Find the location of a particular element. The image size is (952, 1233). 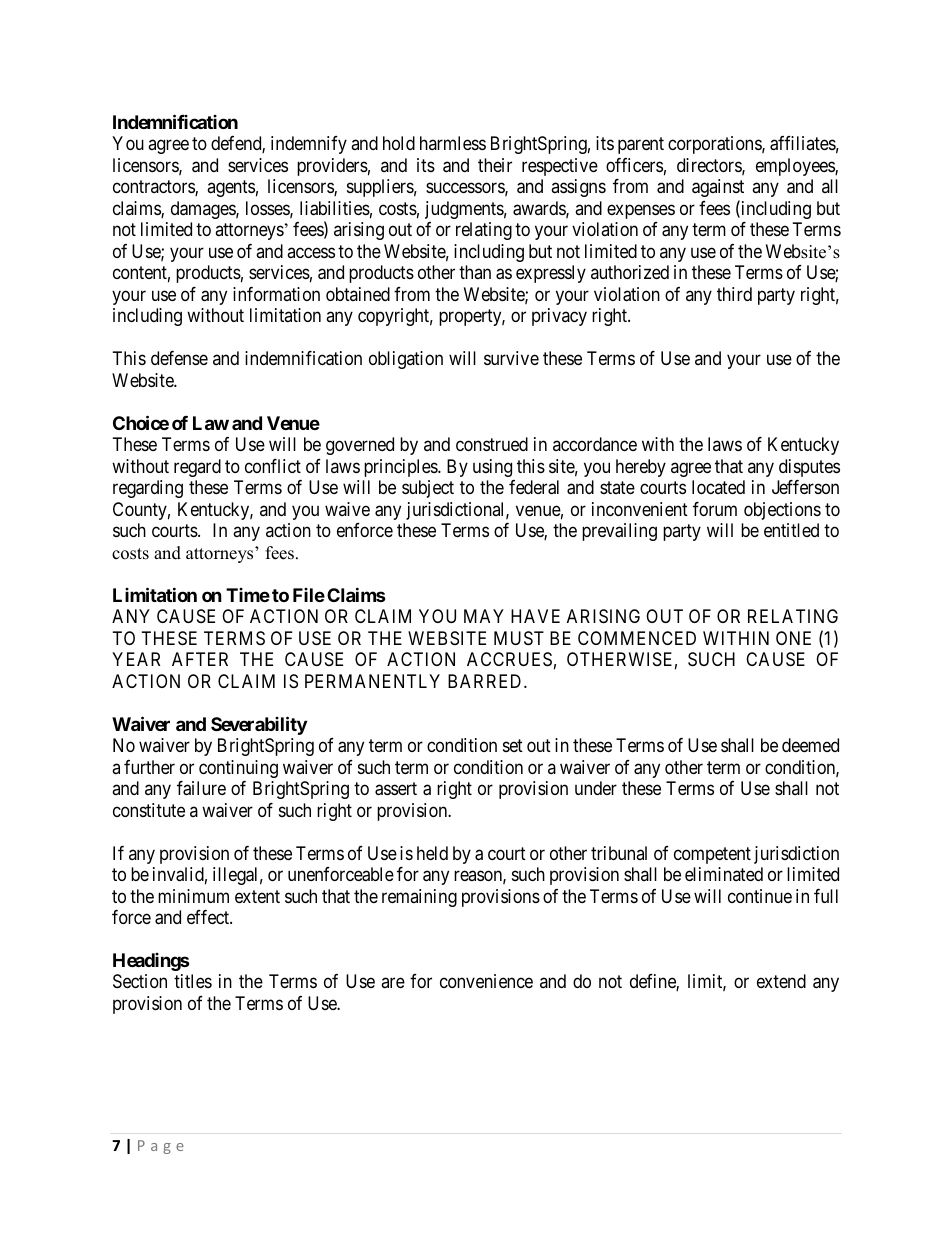

against is located at coordinates (718, 188).
